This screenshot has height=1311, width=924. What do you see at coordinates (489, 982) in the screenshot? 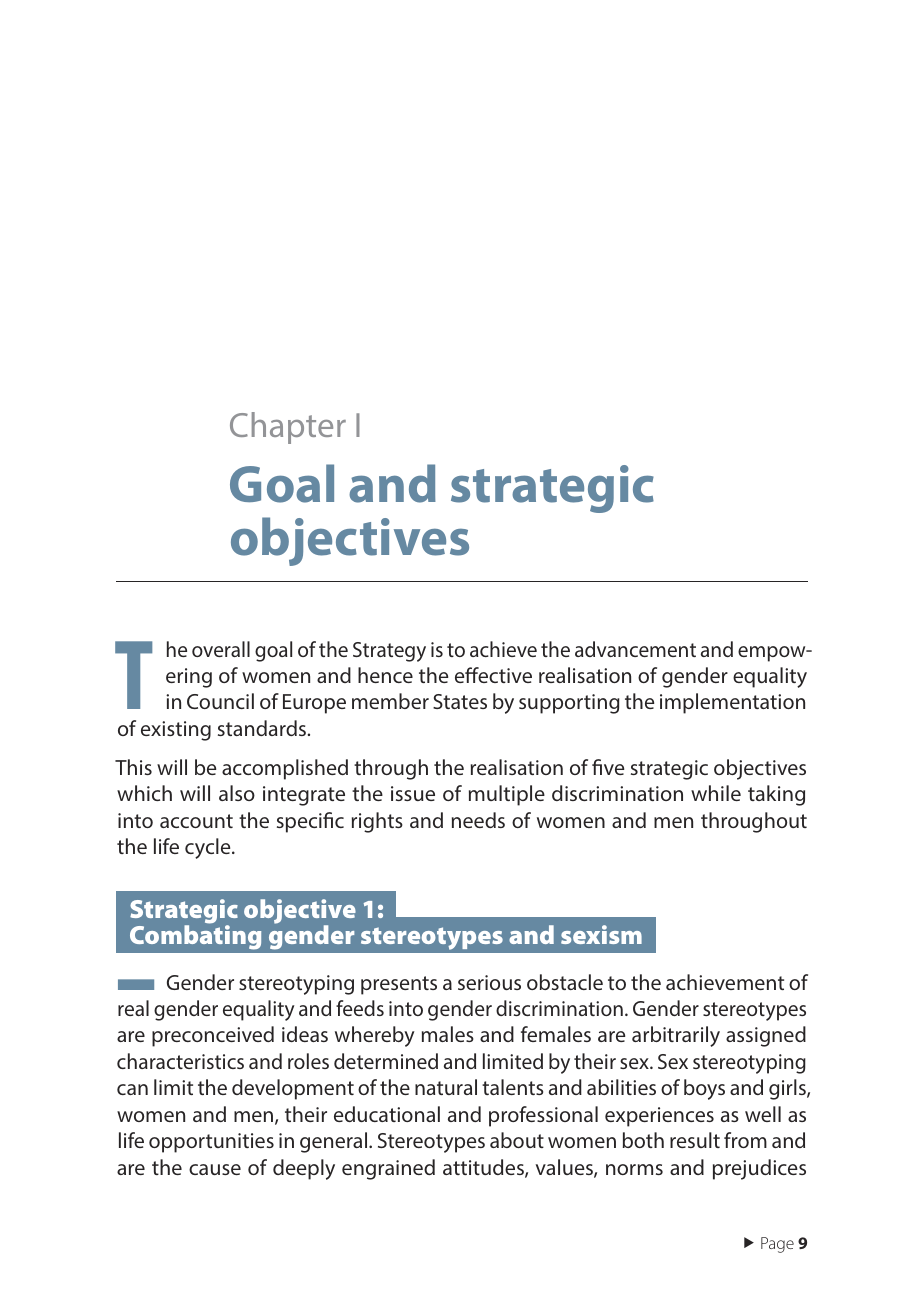
I see `serious` at bounding box center [489, 982].
